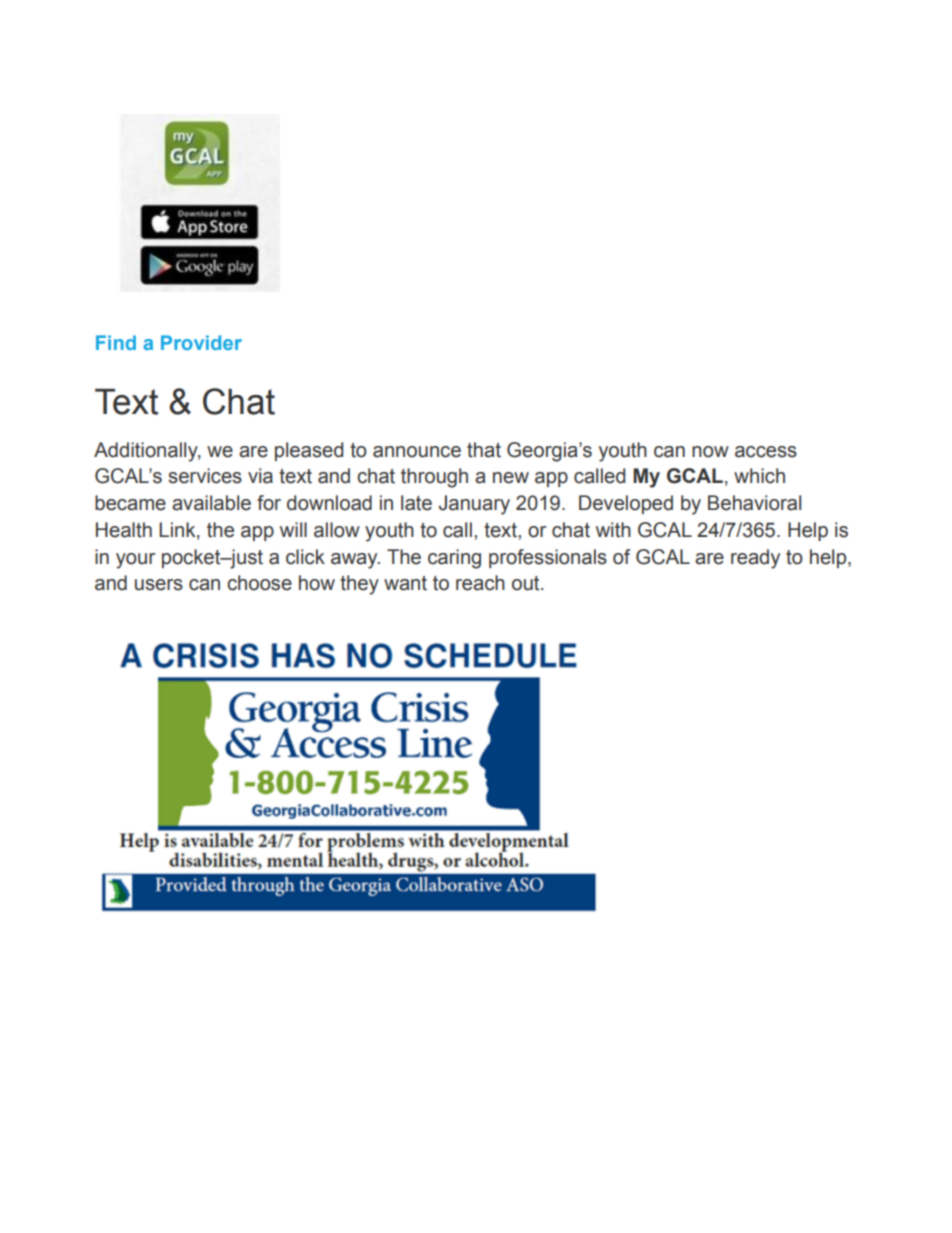 This document has width=952, height=1233. I want to click on want, so click(405, 583).
